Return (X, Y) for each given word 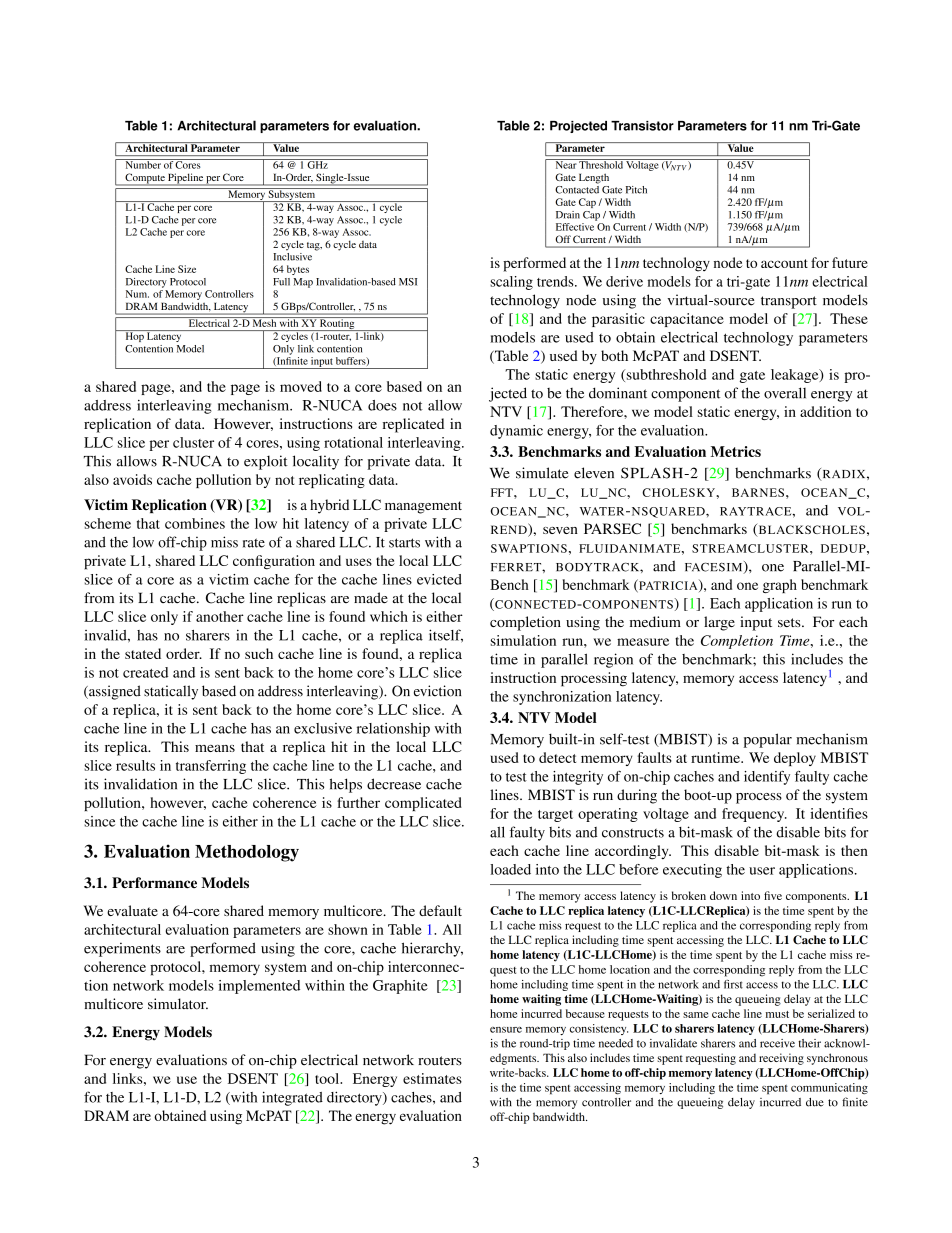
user (762, 871)
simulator (178, 1004)
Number (143, 164)
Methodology (247, 853)
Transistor (642, 126)
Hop (134, 336)
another (220, 616)
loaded (510, 869)
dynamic (516, 432)
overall (785, 393)
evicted (439, 579)
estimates (432, 1078)
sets (790, 622)
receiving (781, 1059)
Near (565, 164)
